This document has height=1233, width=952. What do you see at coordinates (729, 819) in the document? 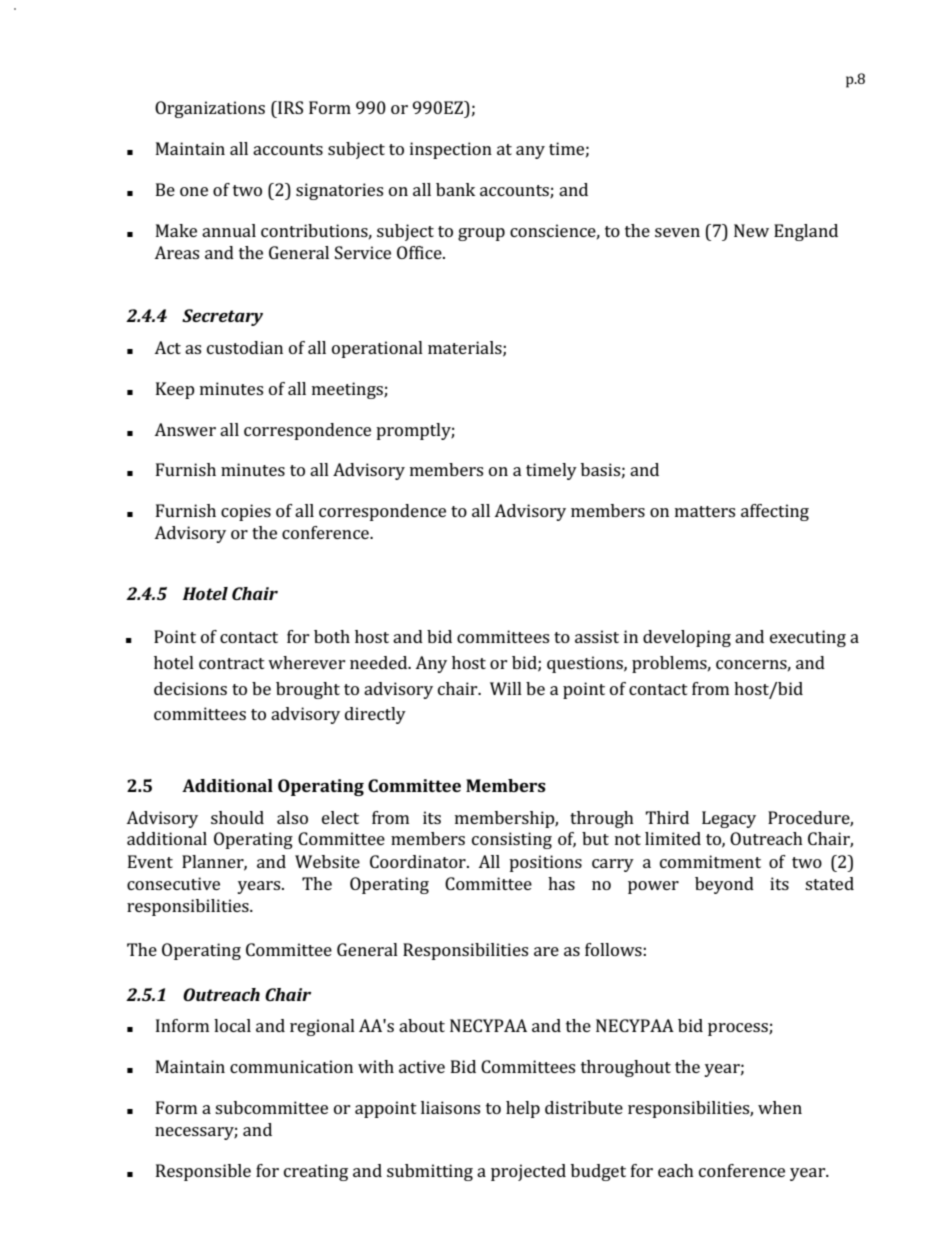
I see `Legacy` at bounding box center [729, 819].
